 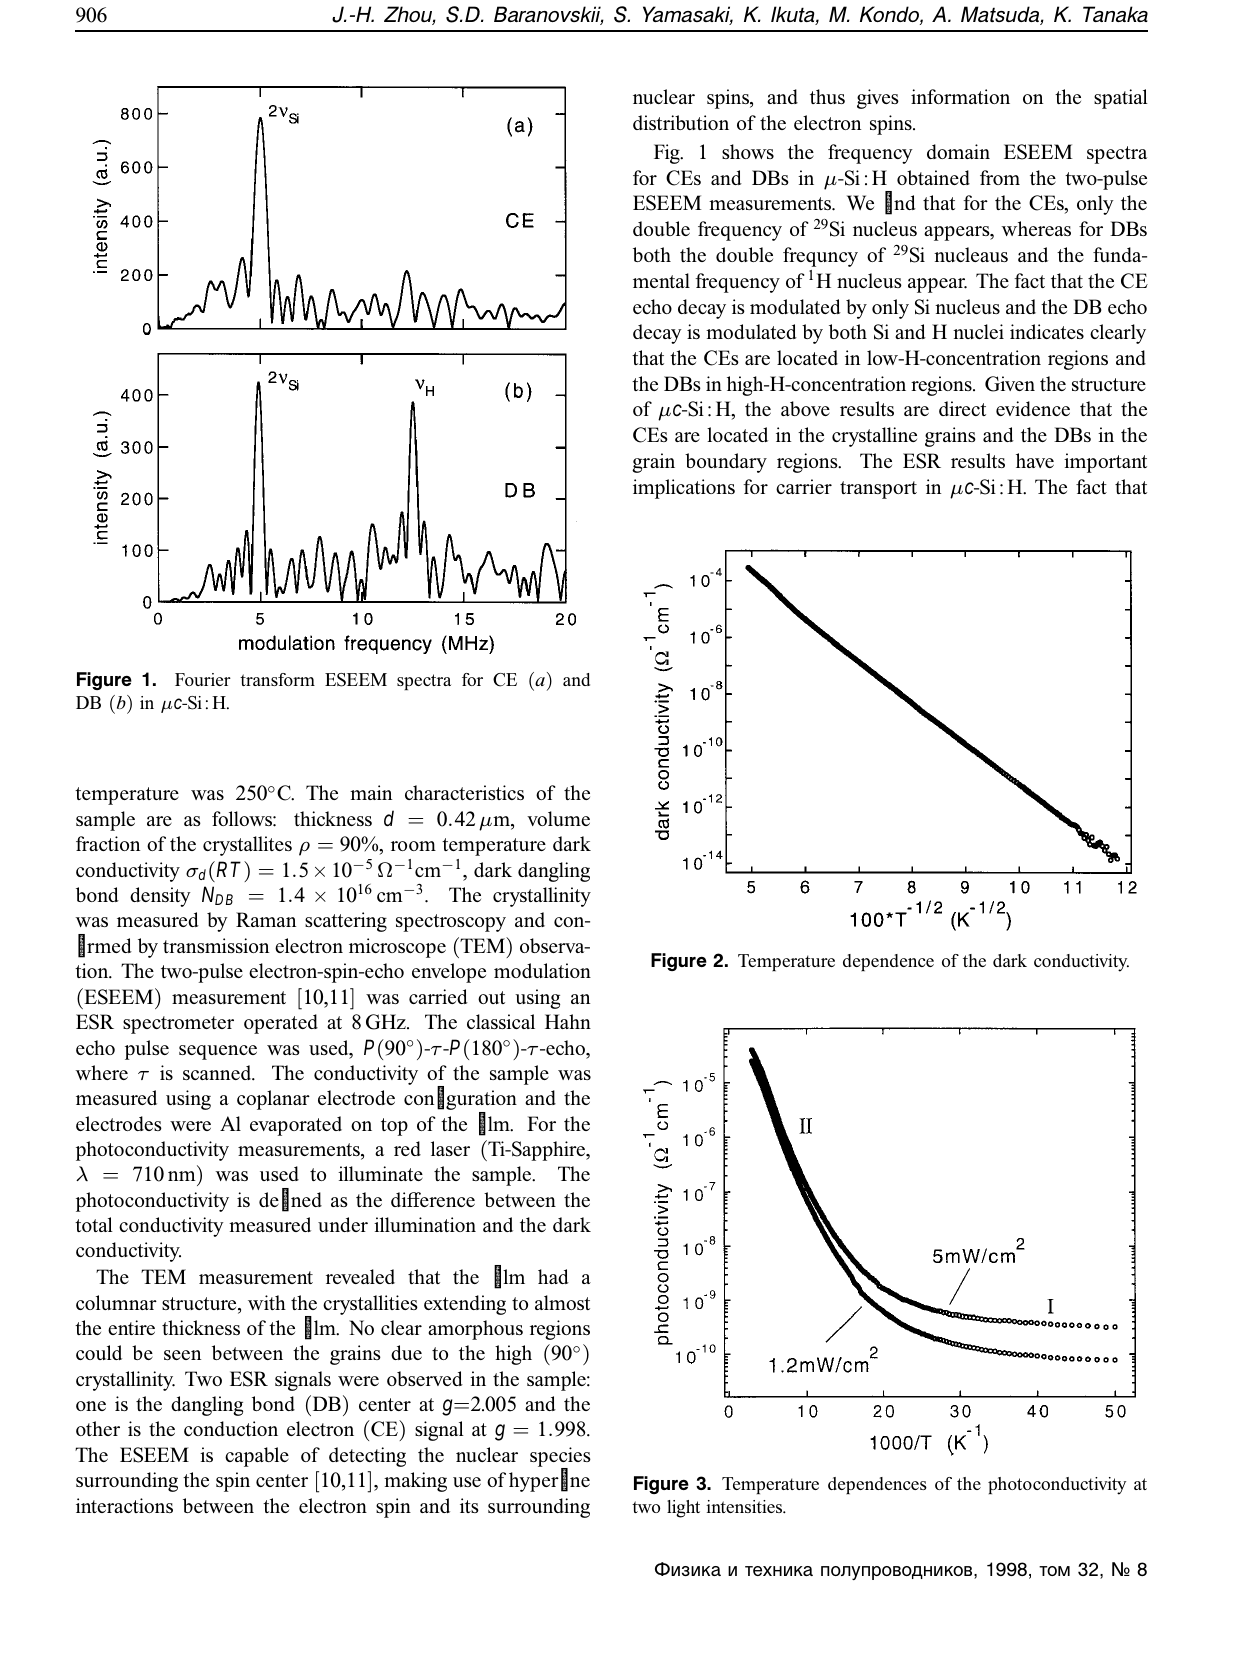 What do you see at coordinates (878, 490) in the page?
I see `transport` at bounding box center [878, 490].
